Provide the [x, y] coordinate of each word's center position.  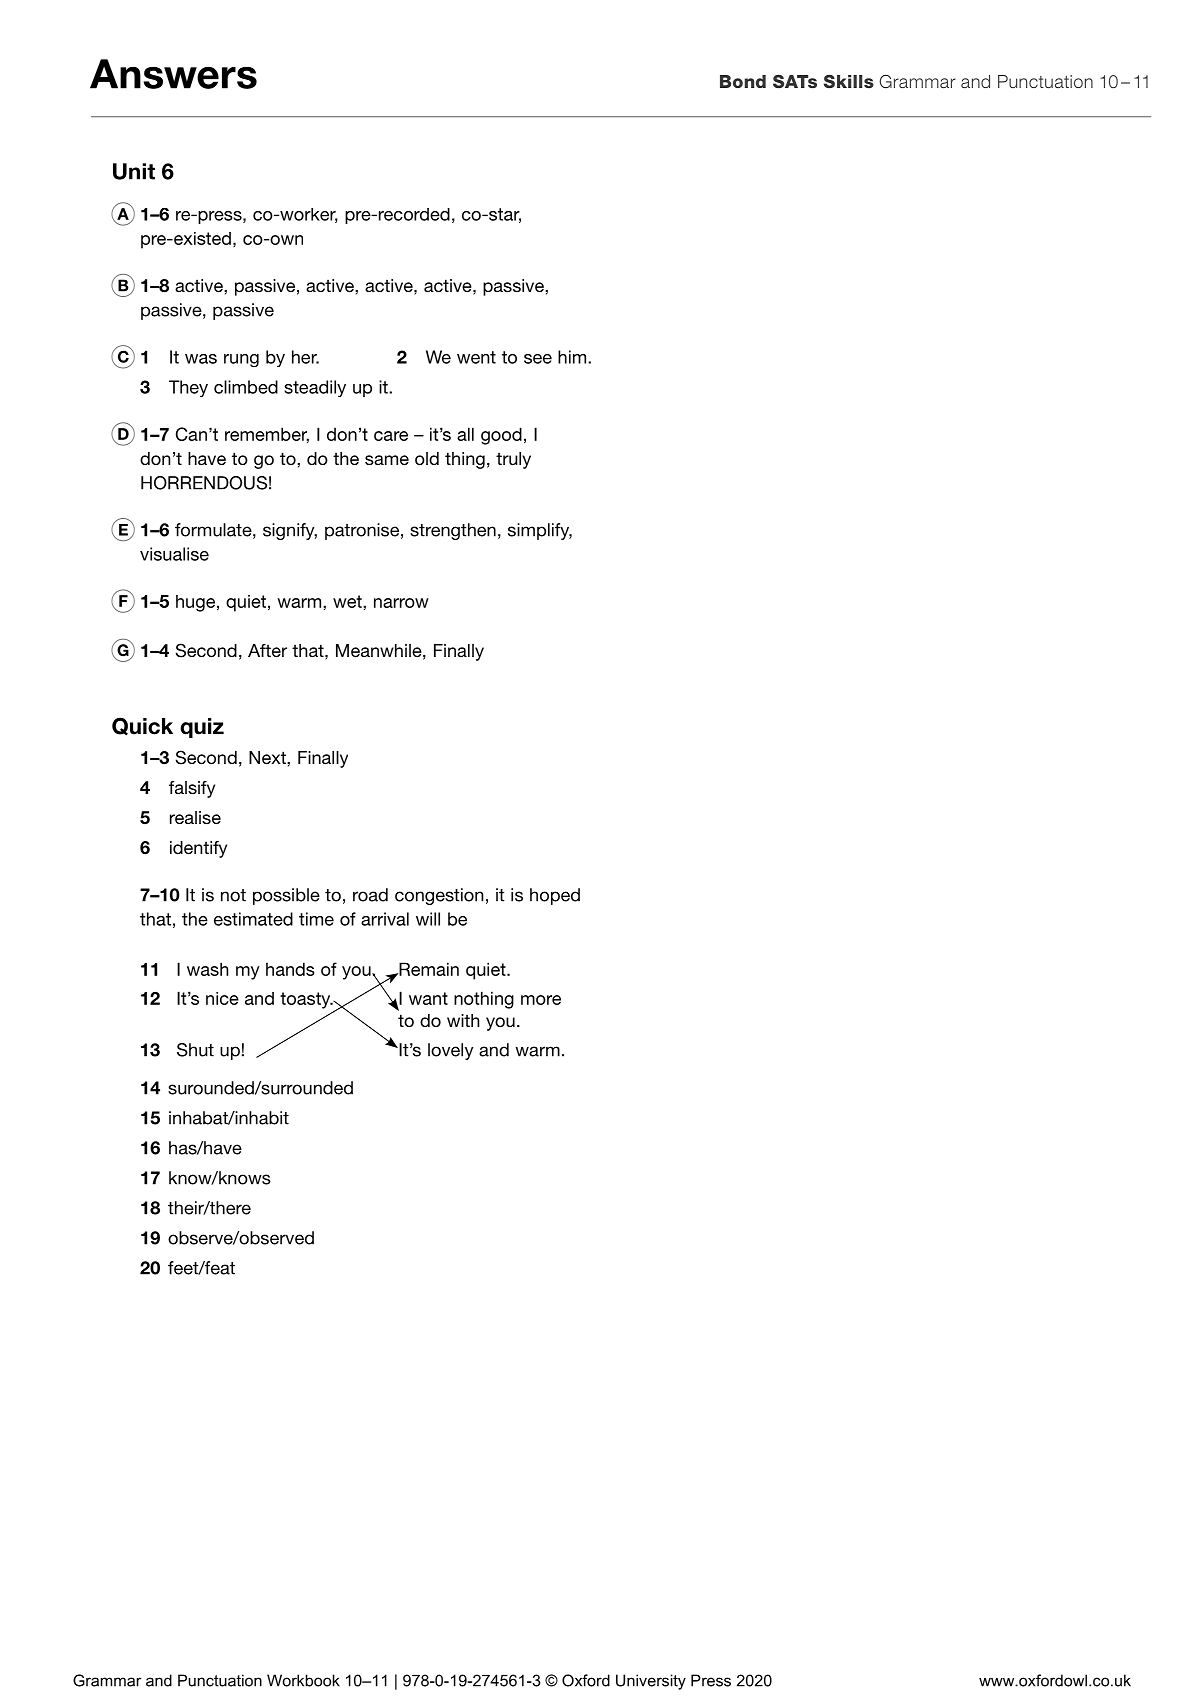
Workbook [303, 1680]
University [651, 1682]
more [541, 1000]
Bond [743, 81]
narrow [401, 603]
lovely [451, 1051]
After [267, 650]
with [463, 1020]
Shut [195, 1050]
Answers [173, 74]
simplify [540, 531]
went [476, 357]
